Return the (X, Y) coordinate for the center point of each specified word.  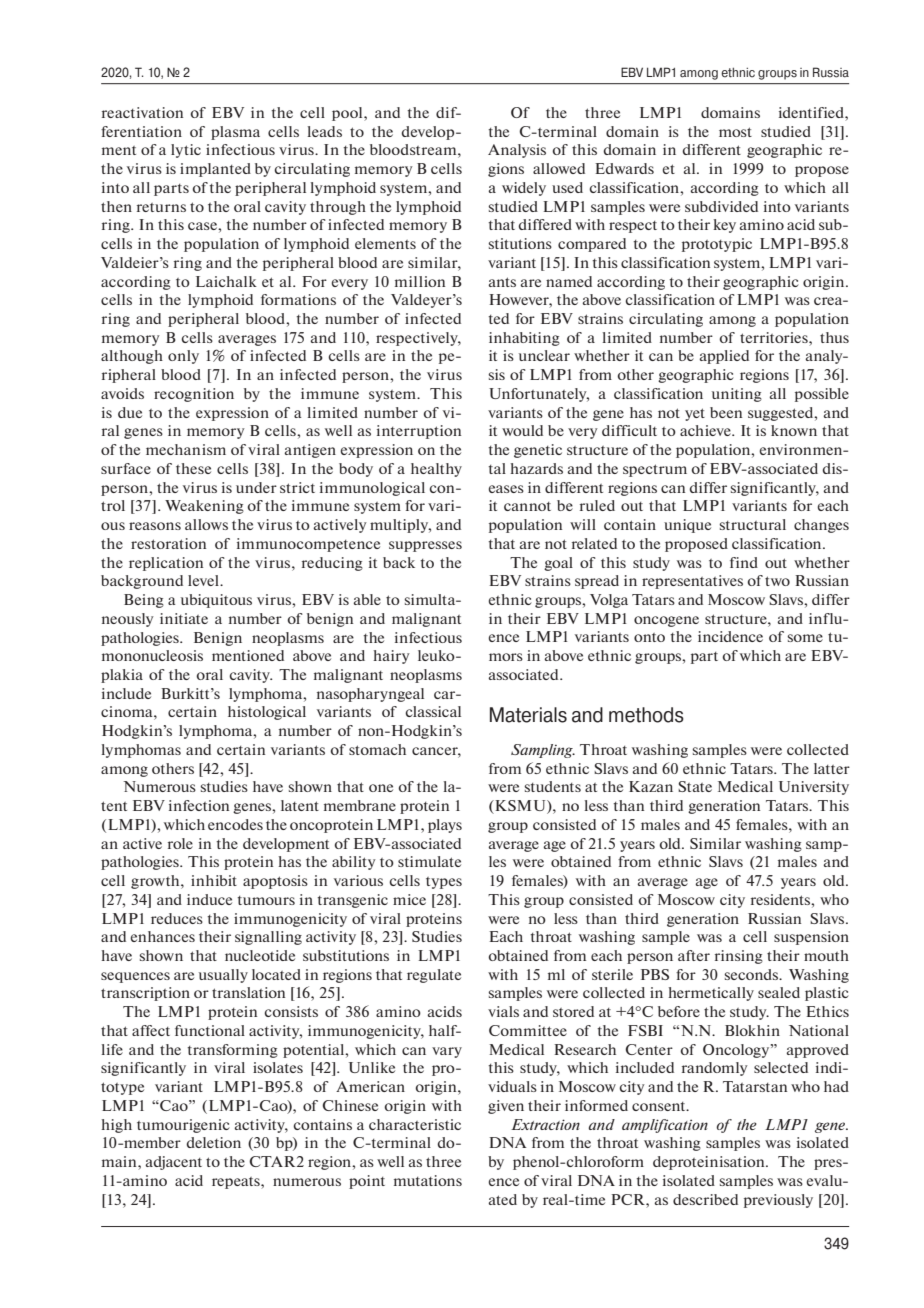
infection (199, 805)
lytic (186, 151)
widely (524, 189)
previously (778, 1201)
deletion (213, 1142)
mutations (428, 1180)
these (193, 468)
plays (445, 826)
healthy (436, 470)
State (695, 786)
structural (752, 524)
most (735, 132)
